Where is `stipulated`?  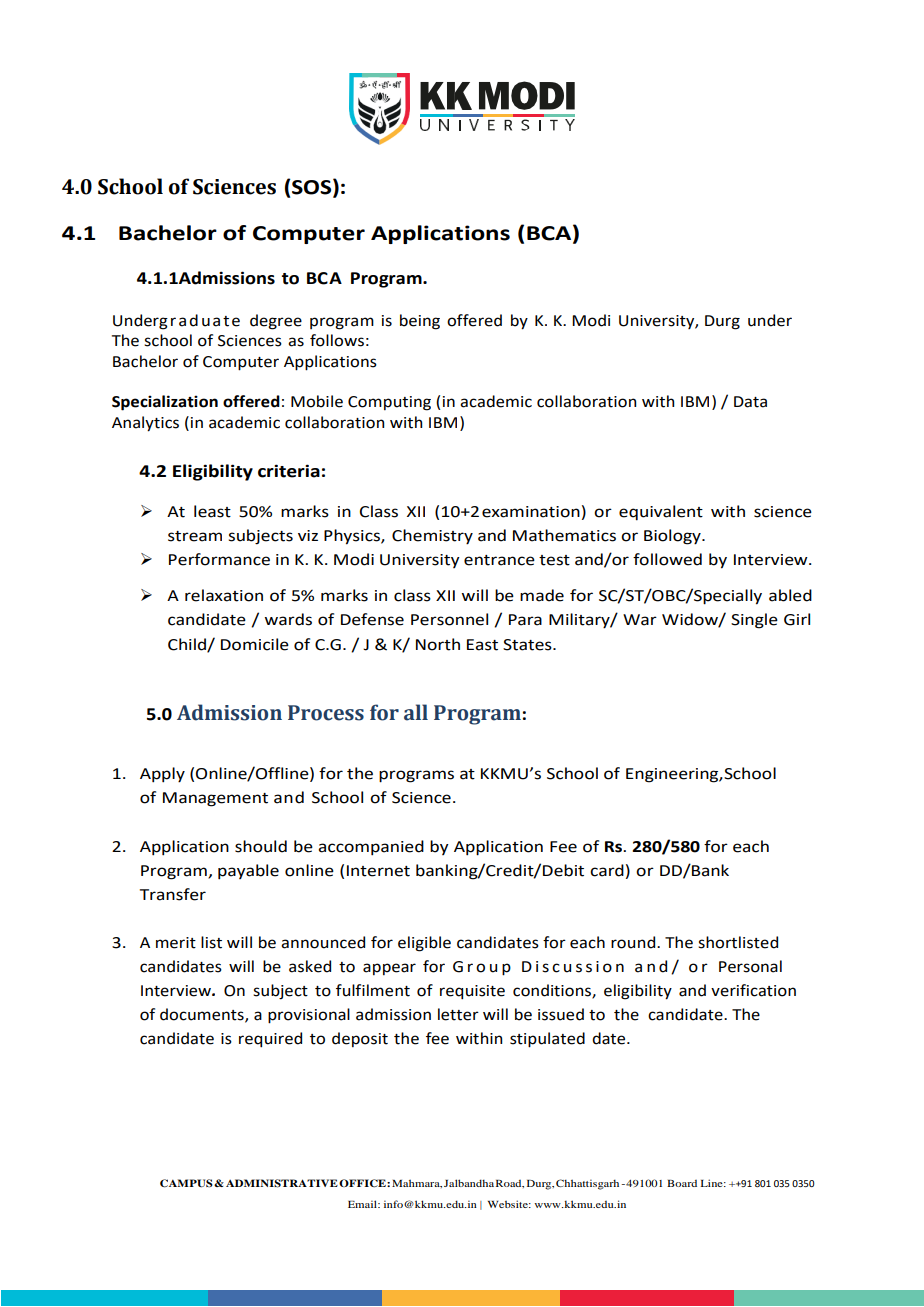 stipulated is located at coordinates (547, 1040).
